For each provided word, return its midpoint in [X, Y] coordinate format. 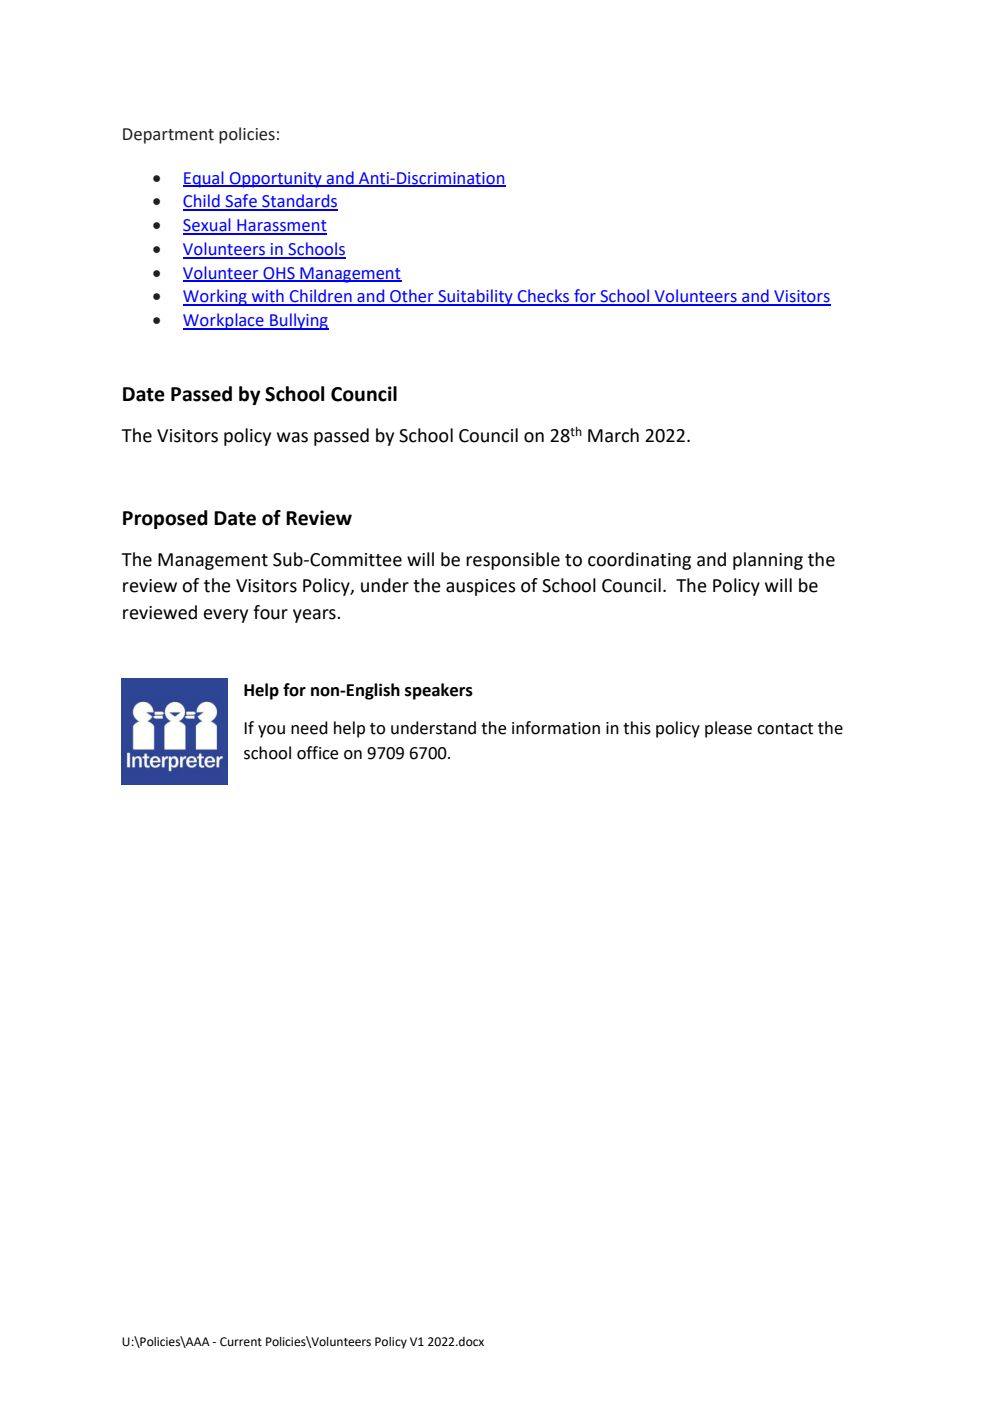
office [317, 753]
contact [785, 729]
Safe [241, 202]
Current [241, 1342]
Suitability [475, 297]
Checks [544, 297]
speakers [439, 691]
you [271, 731]
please [728, 729]
